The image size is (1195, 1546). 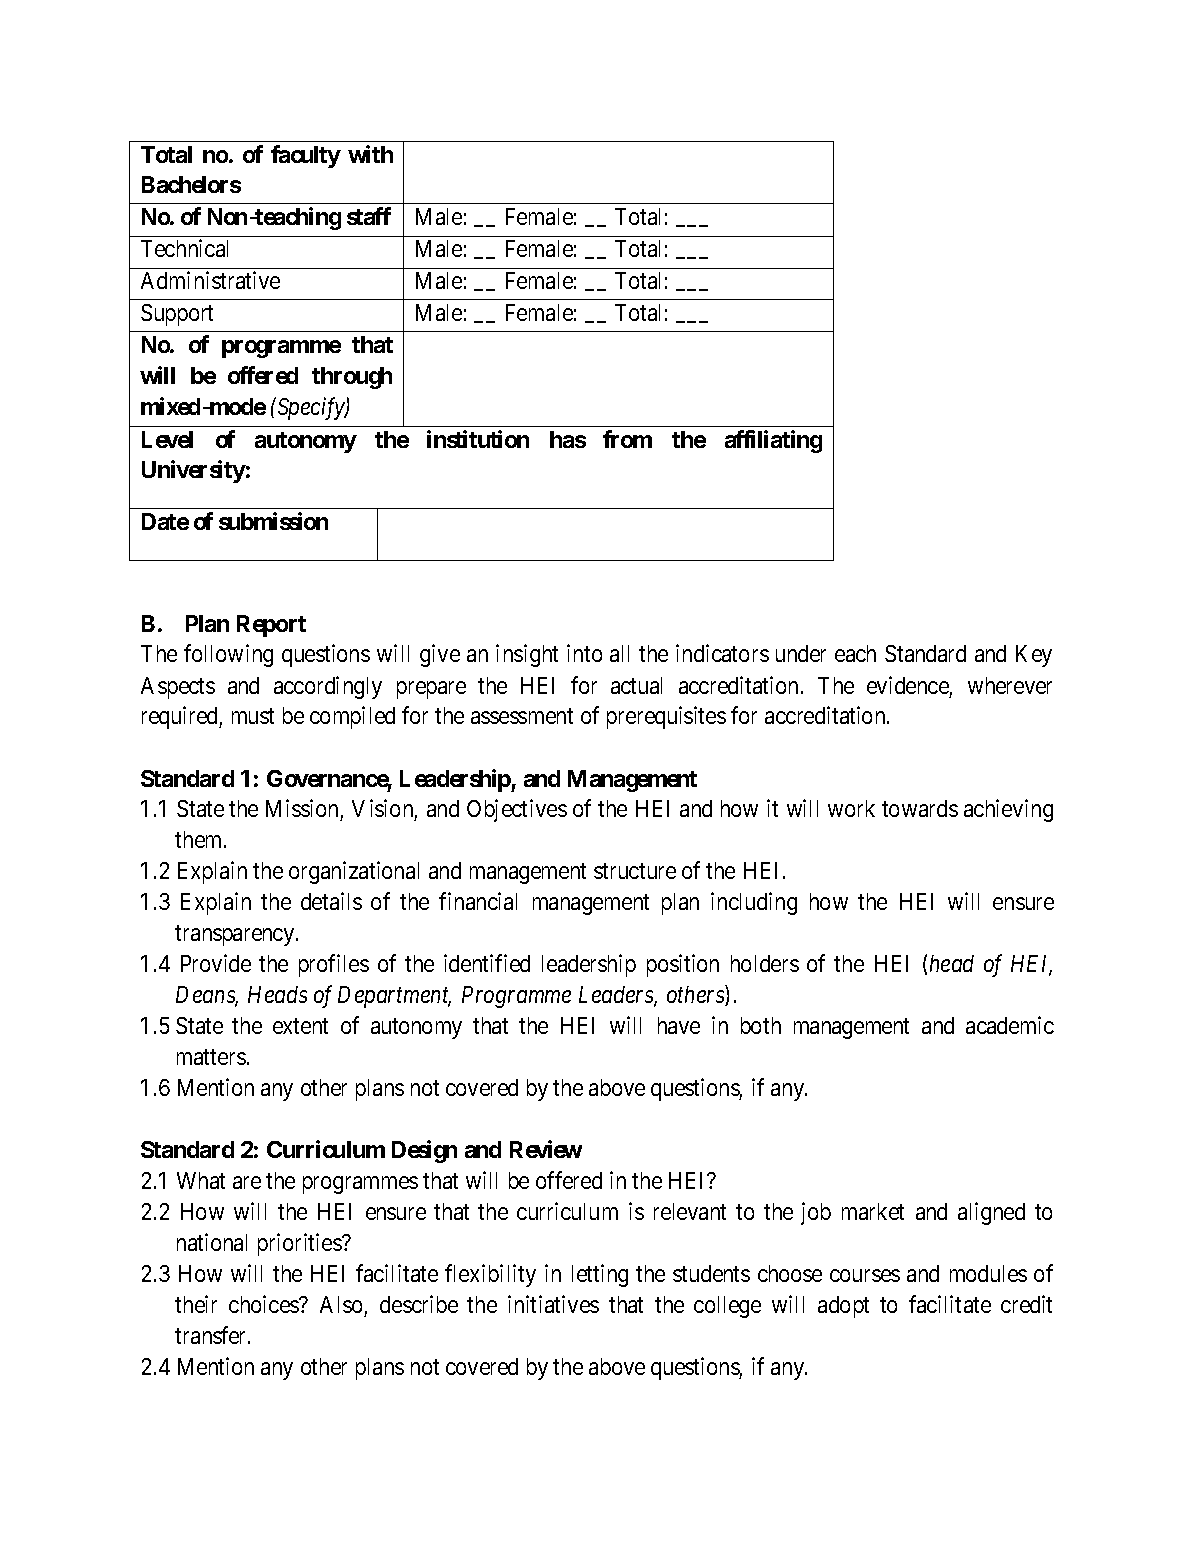 What do you see at coordinates (584, 653) in the screenshot?
I see `into` at bounding box center [584, 653].
